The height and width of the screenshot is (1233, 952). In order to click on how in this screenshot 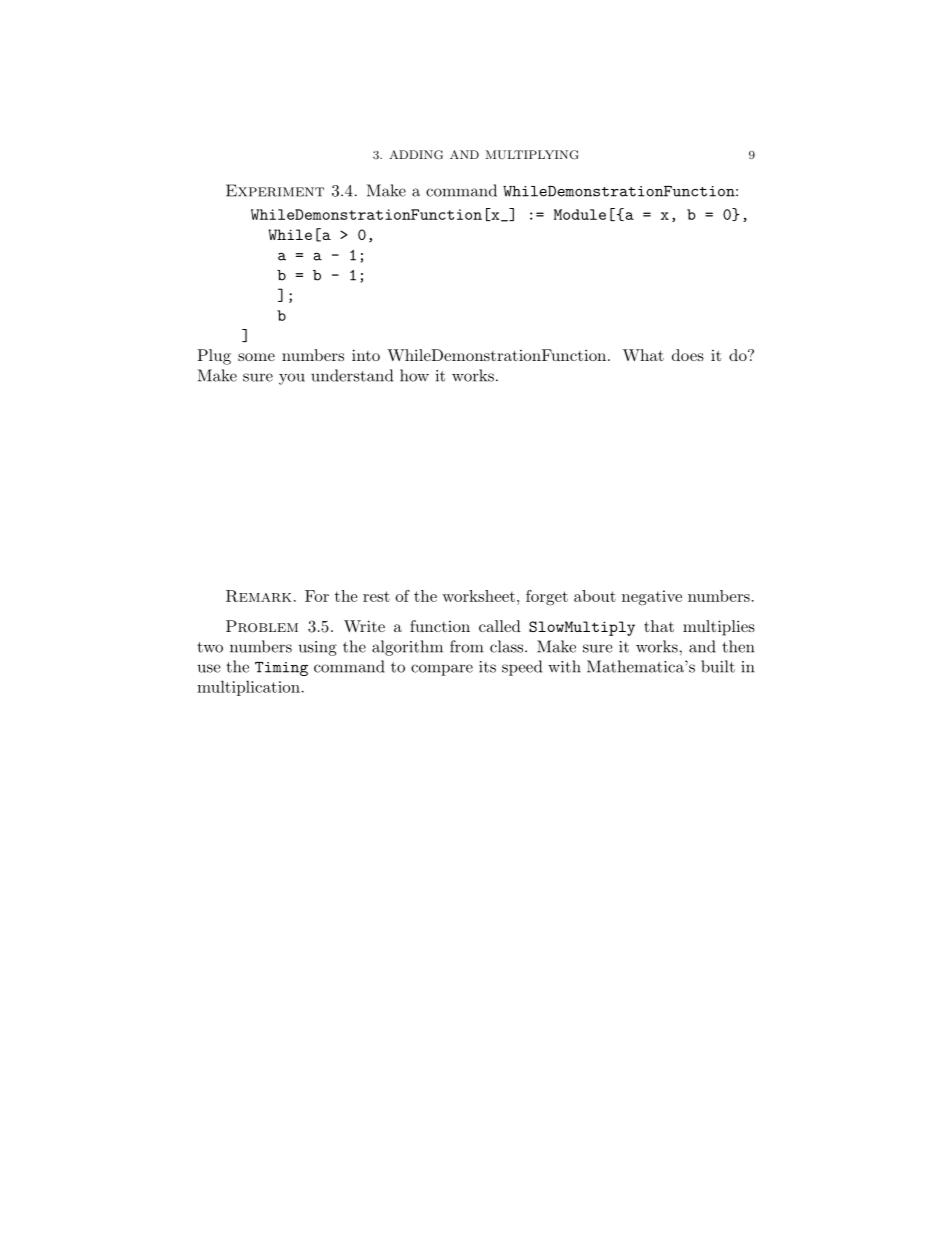, I will do `click(414, 375)`.
